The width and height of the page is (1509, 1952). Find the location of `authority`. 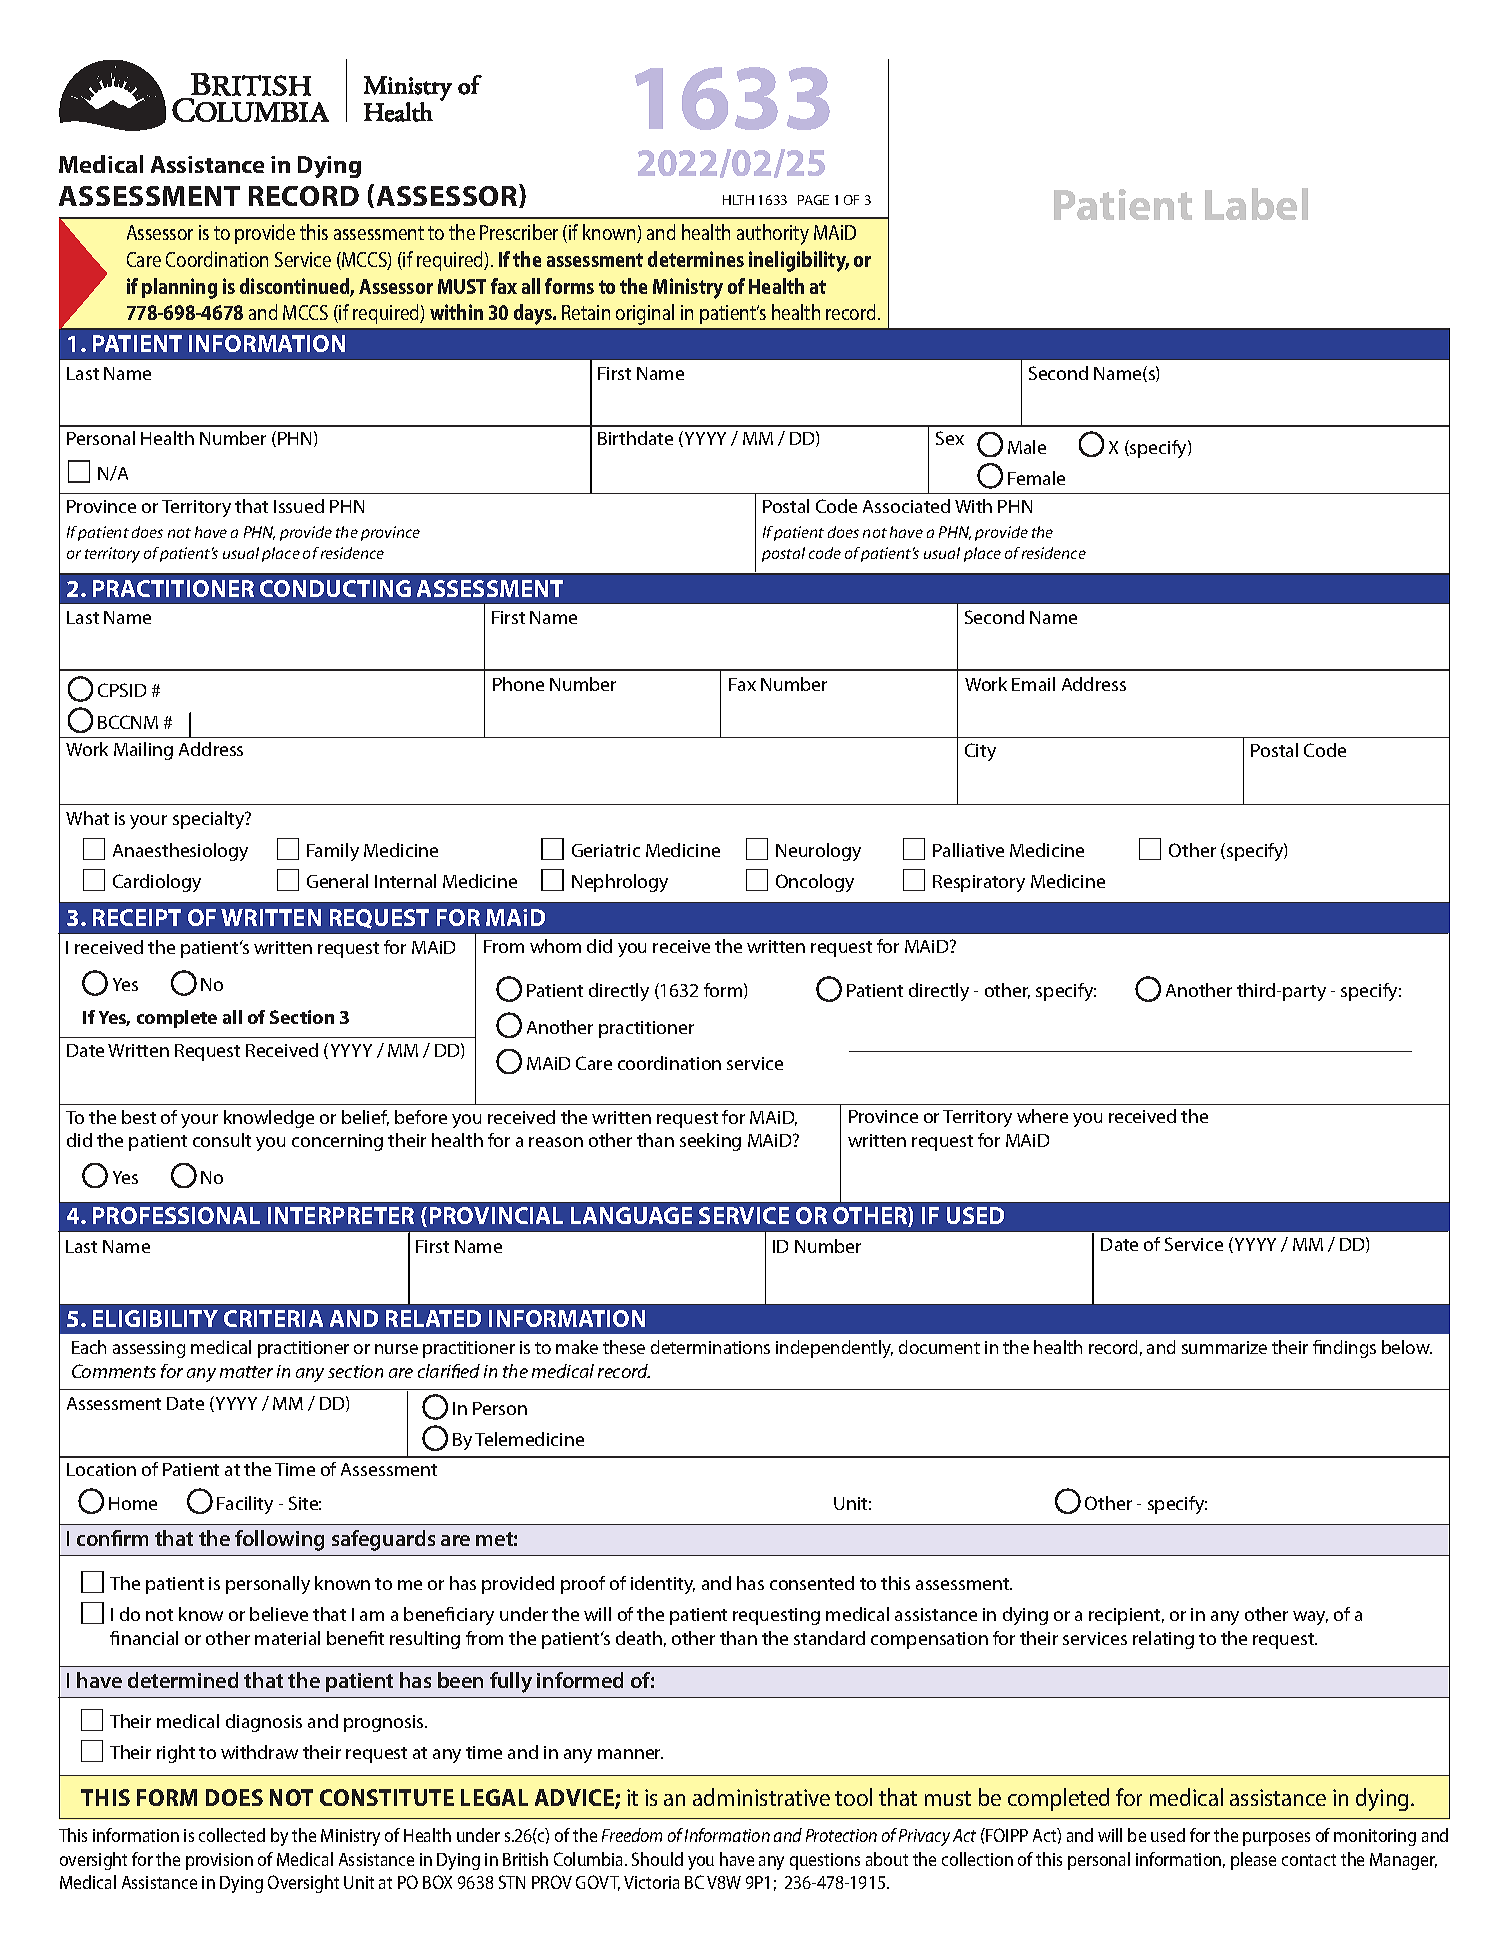

authority is located at coordinates (773, 234).
